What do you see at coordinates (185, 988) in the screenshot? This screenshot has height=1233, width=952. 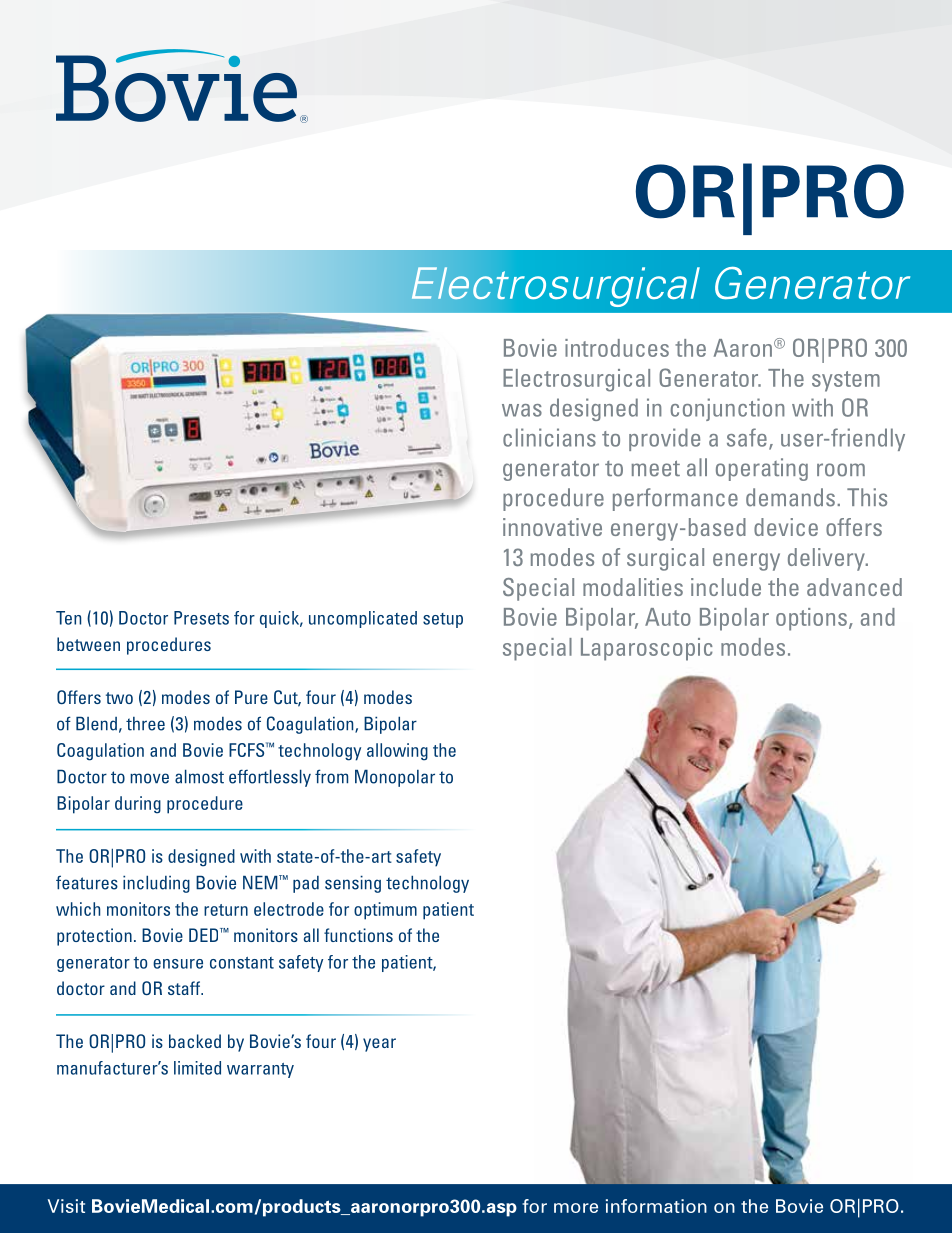 I see `staff` at bounding box center [185, 988].
